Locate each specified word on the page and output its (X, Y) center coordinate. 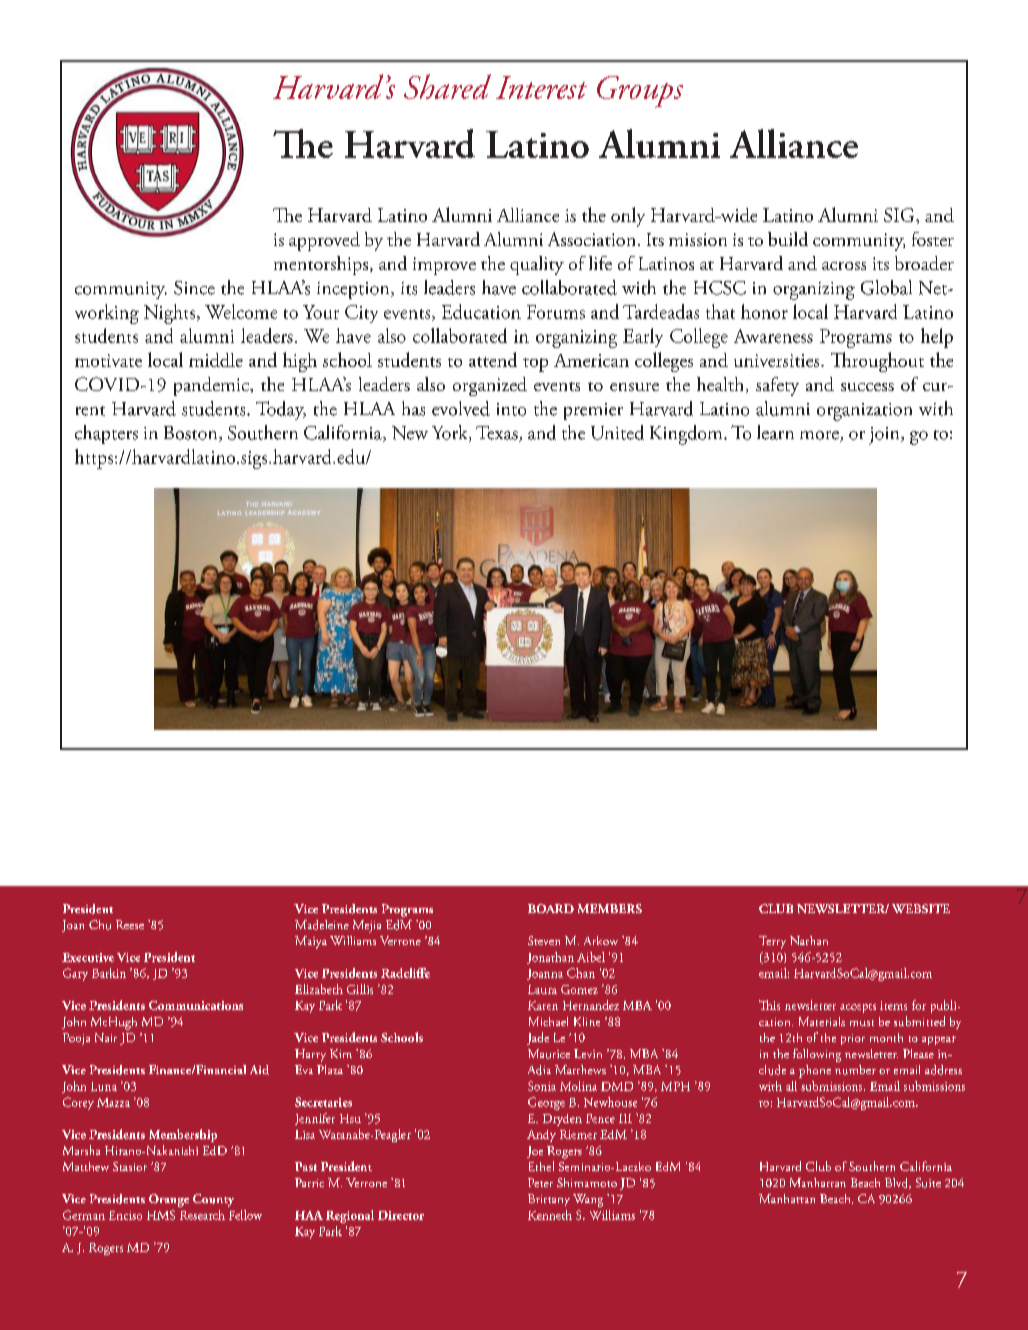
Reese (130, 924)
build (788, 239)
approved (324, 241)
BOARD (551, 908)
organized (490, 386)
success (867, 387)
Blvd (898, 1183)
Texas (498, 434)
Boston (192, 434)
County (213, 1200)
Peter (540, 1182)
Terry (772, 942)
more (820, 436)
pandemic (212, 386)
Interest (541, 87)
